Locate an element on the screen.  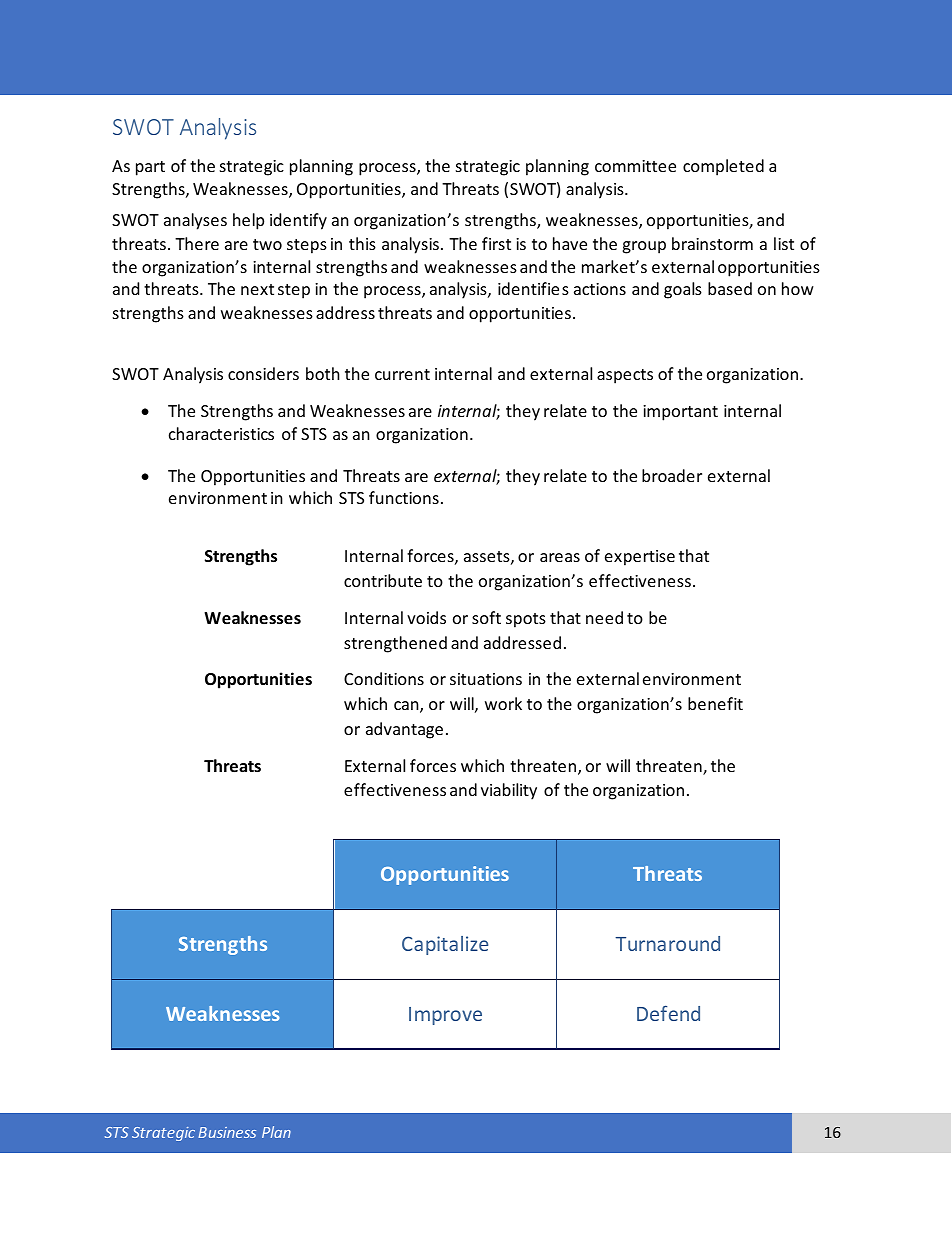
Business is located at coordinates (227, 1132).
